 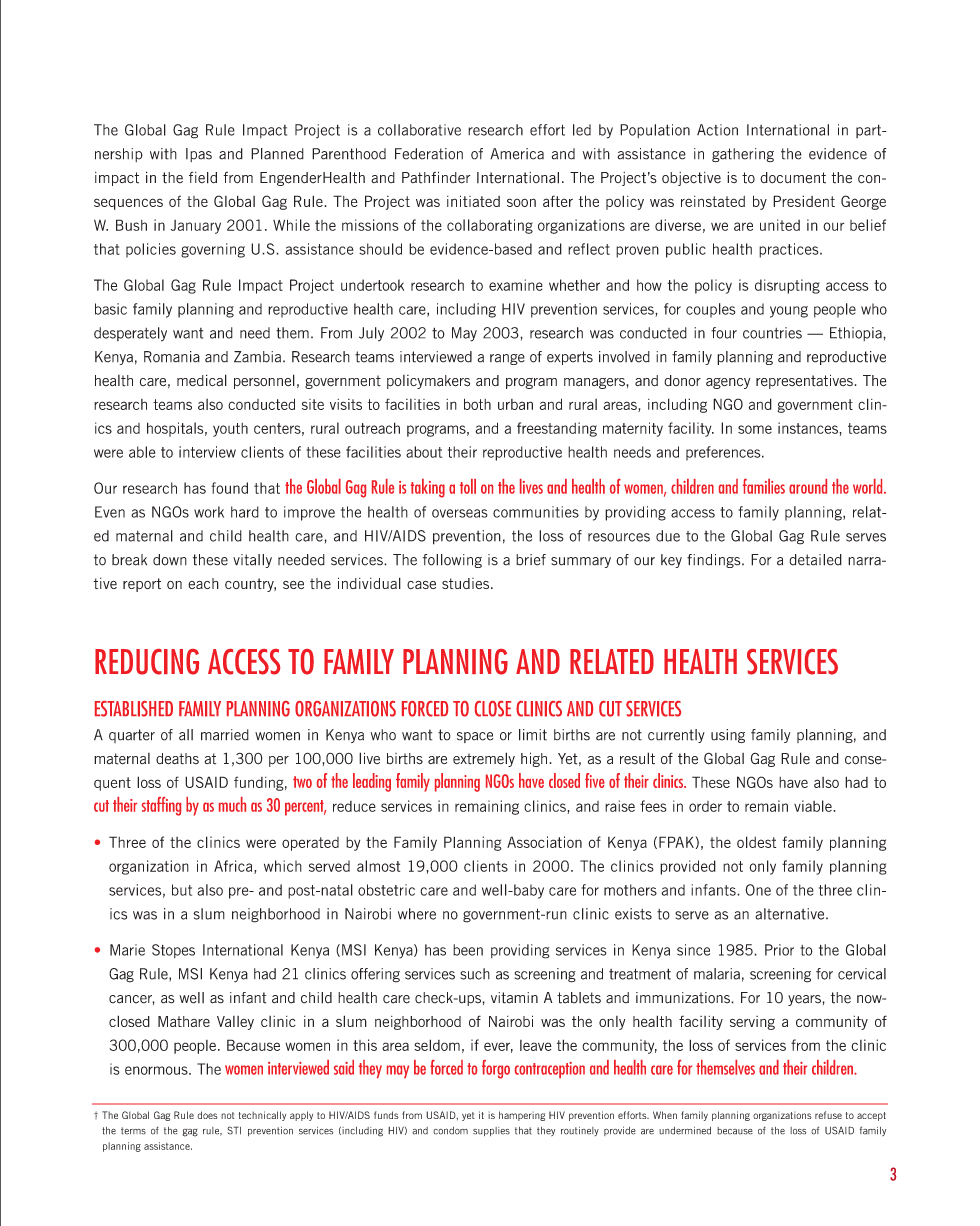 What do you see at coordinates (793, 178) in the document?
I see `document` at bounding box center [793, 178].
